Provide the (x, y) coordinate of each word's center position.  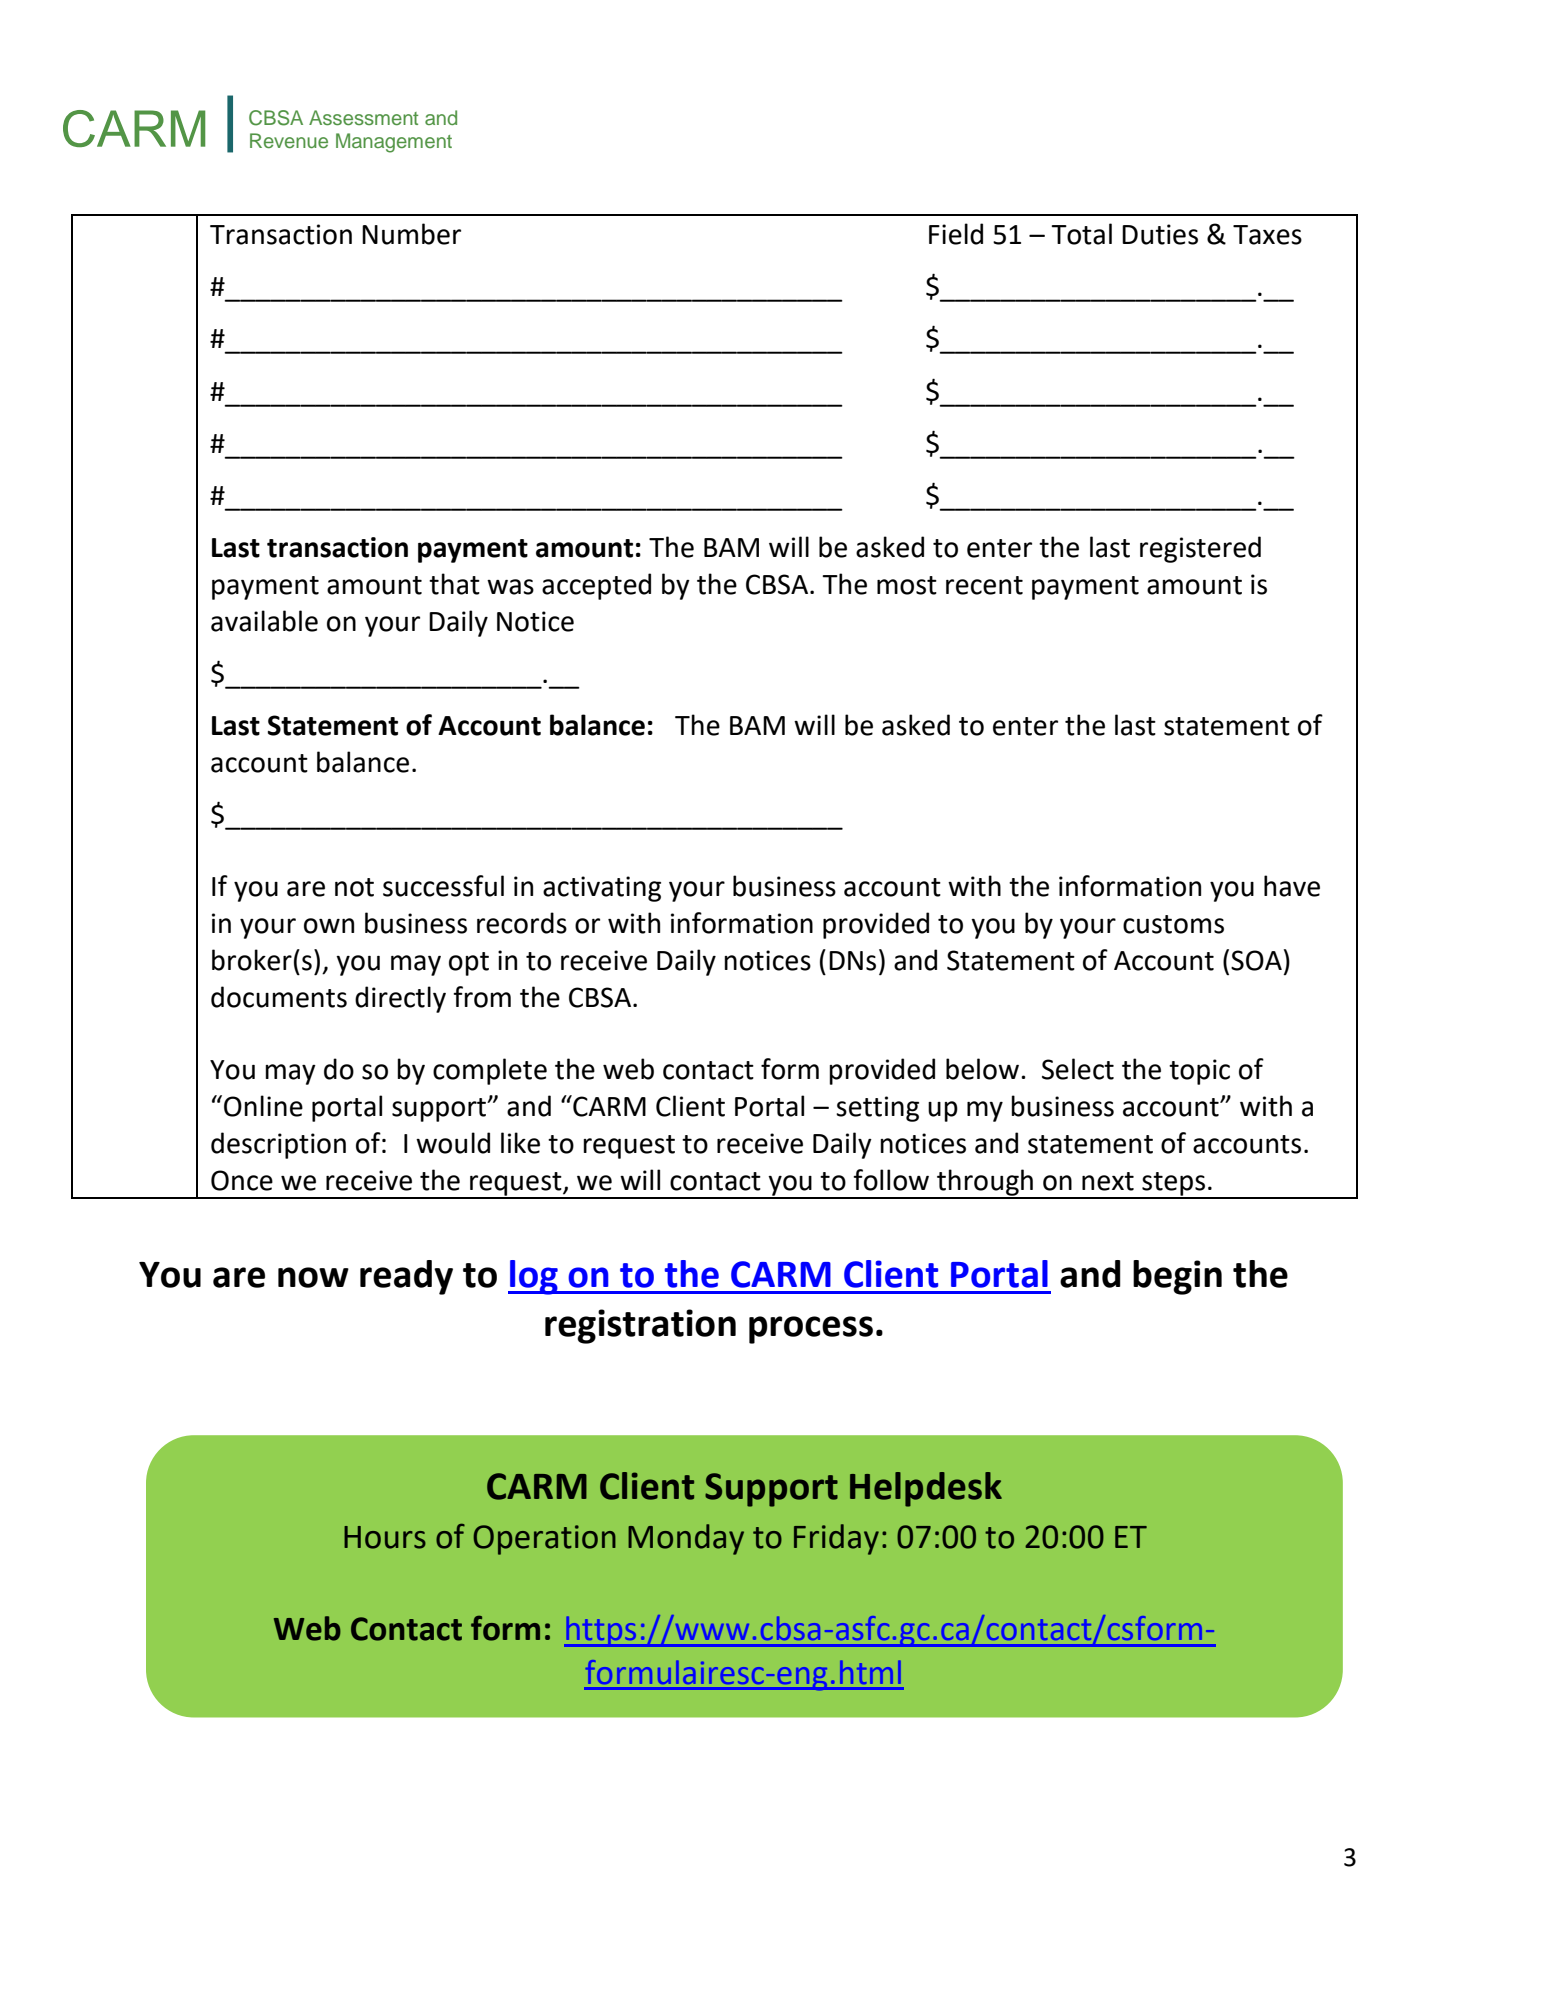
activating (602, 889)
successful (443, 886)
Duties (1160, 234)
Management (394, 143)
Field (956, 234)
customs (1173, 924)
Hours (385, 1537)
